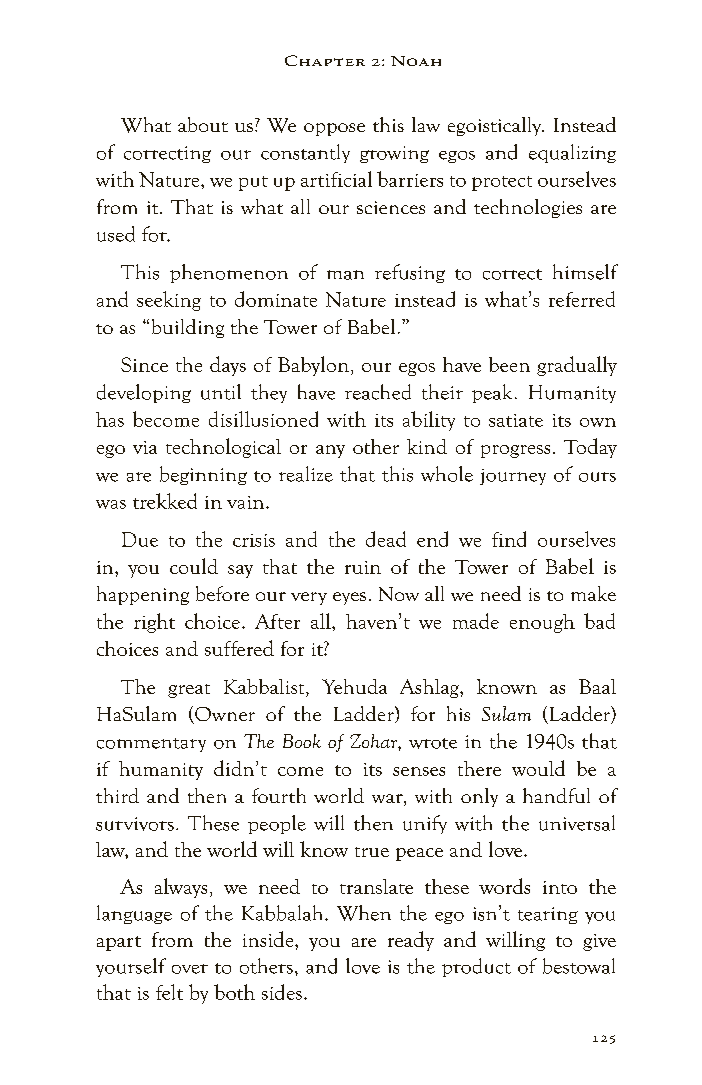 The height and width of the document is (1085, 702). I want to click on eyes, so click(349, 598).
